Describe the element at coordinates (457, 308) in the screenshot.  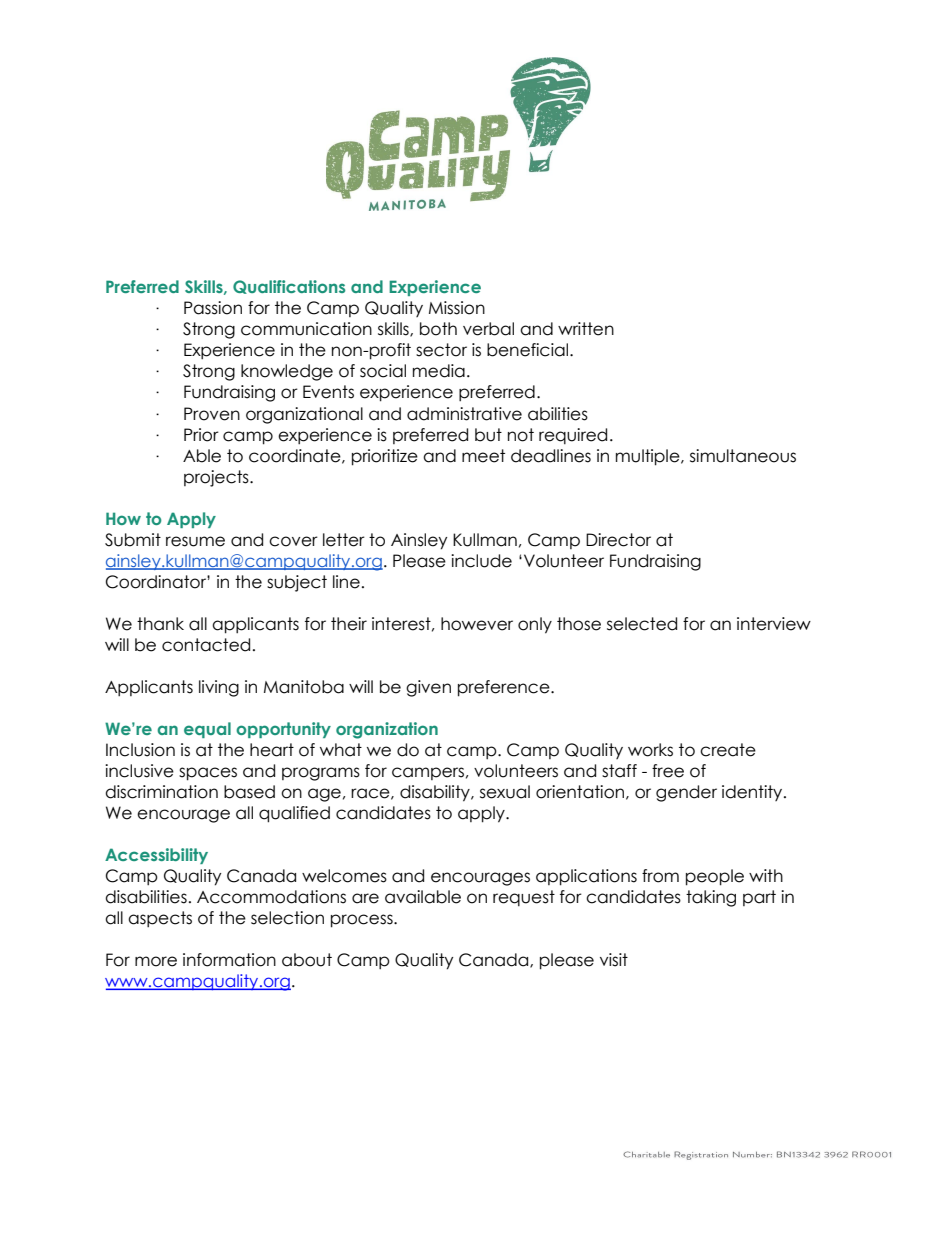
I see `Mission` at that location.
